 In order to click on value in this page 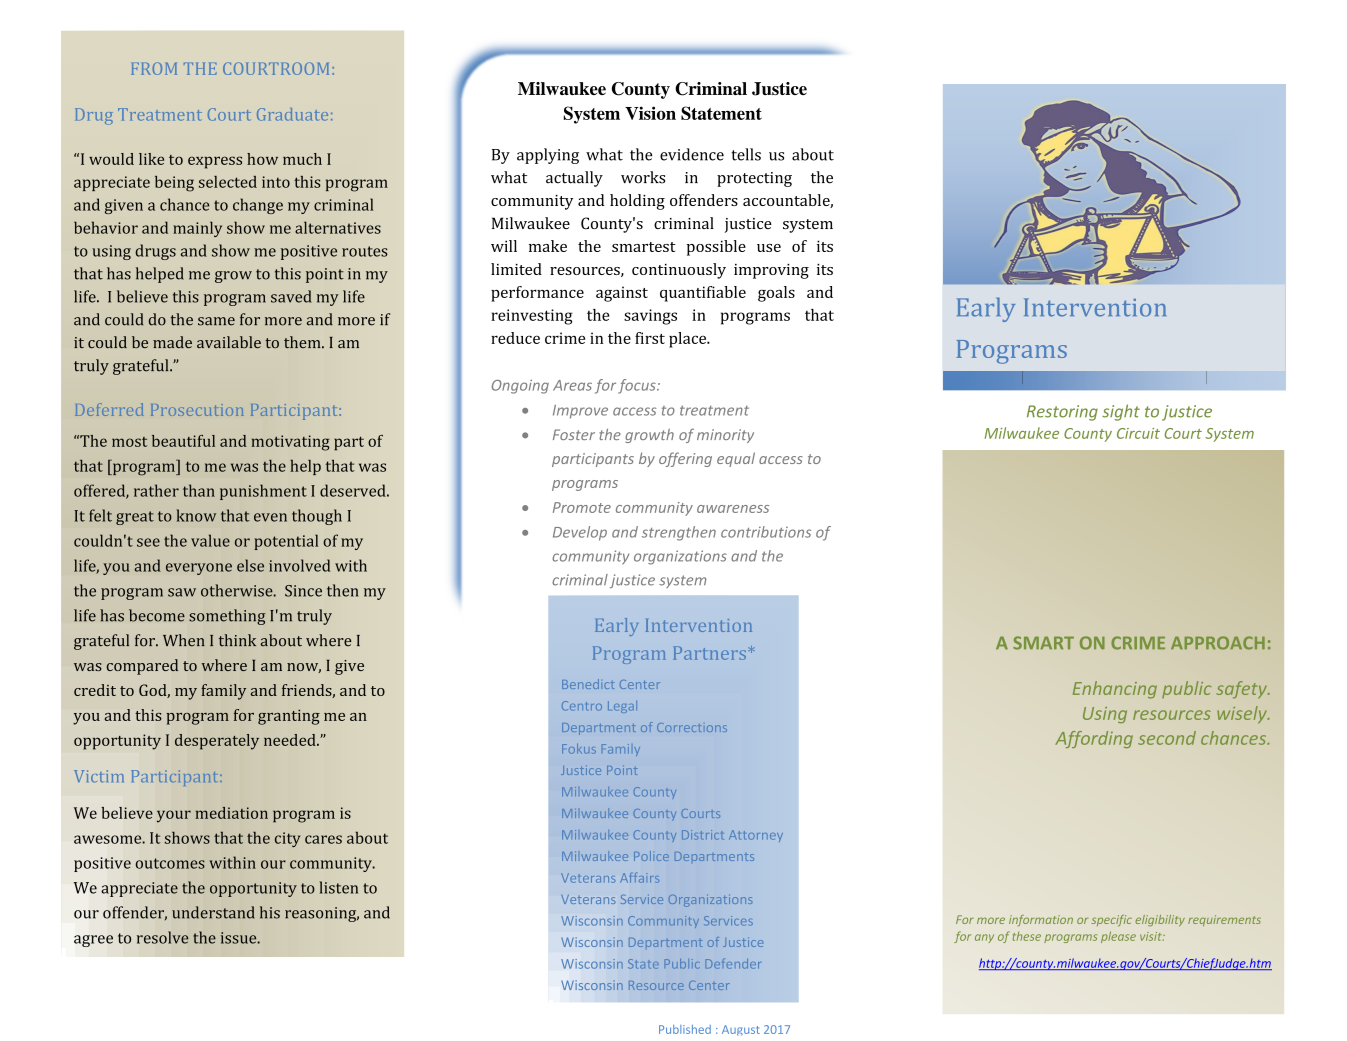, I will do `click(210, 540)`.
